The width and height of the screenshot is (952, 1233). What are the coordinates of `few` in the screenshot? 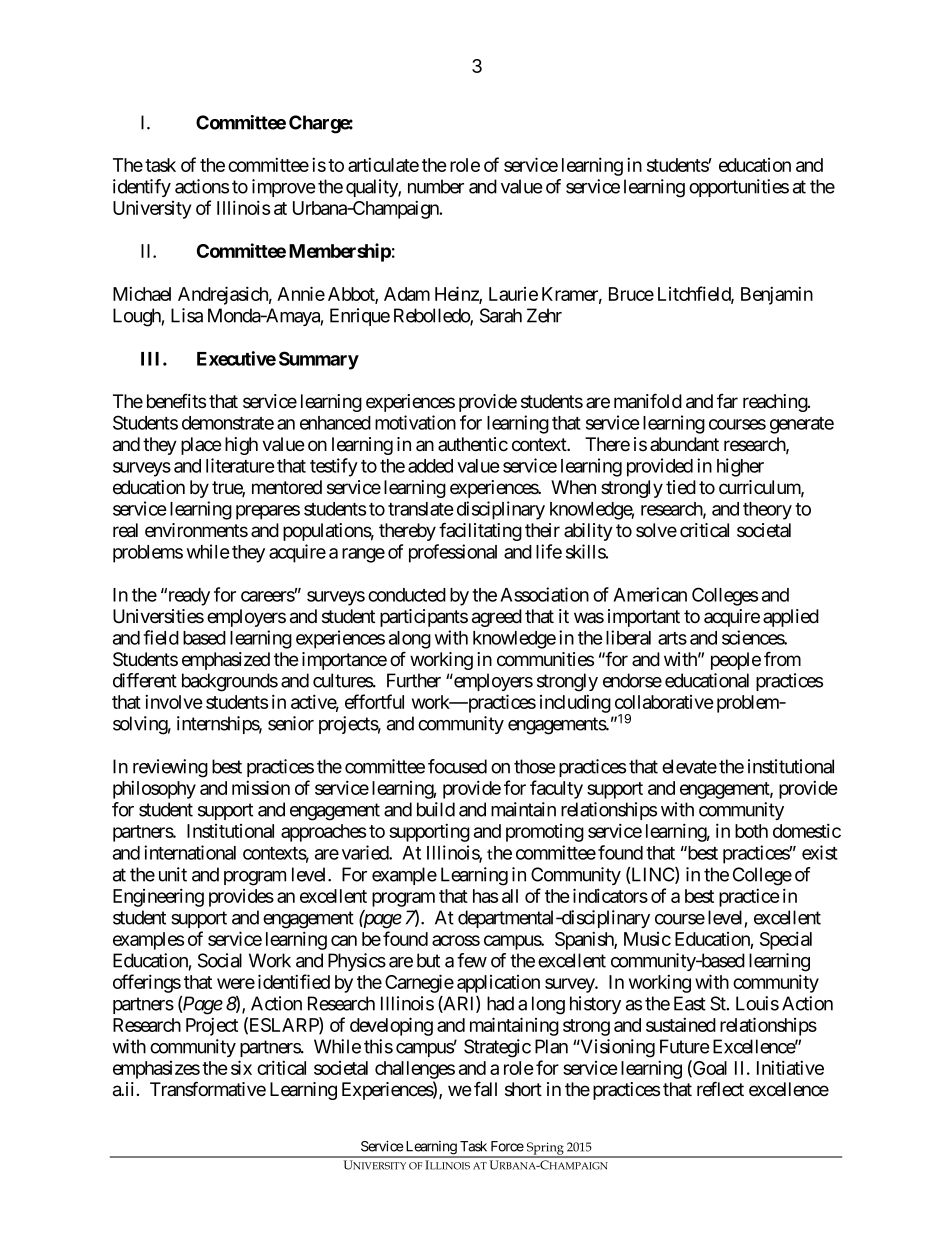 It's located at (472, 960).
